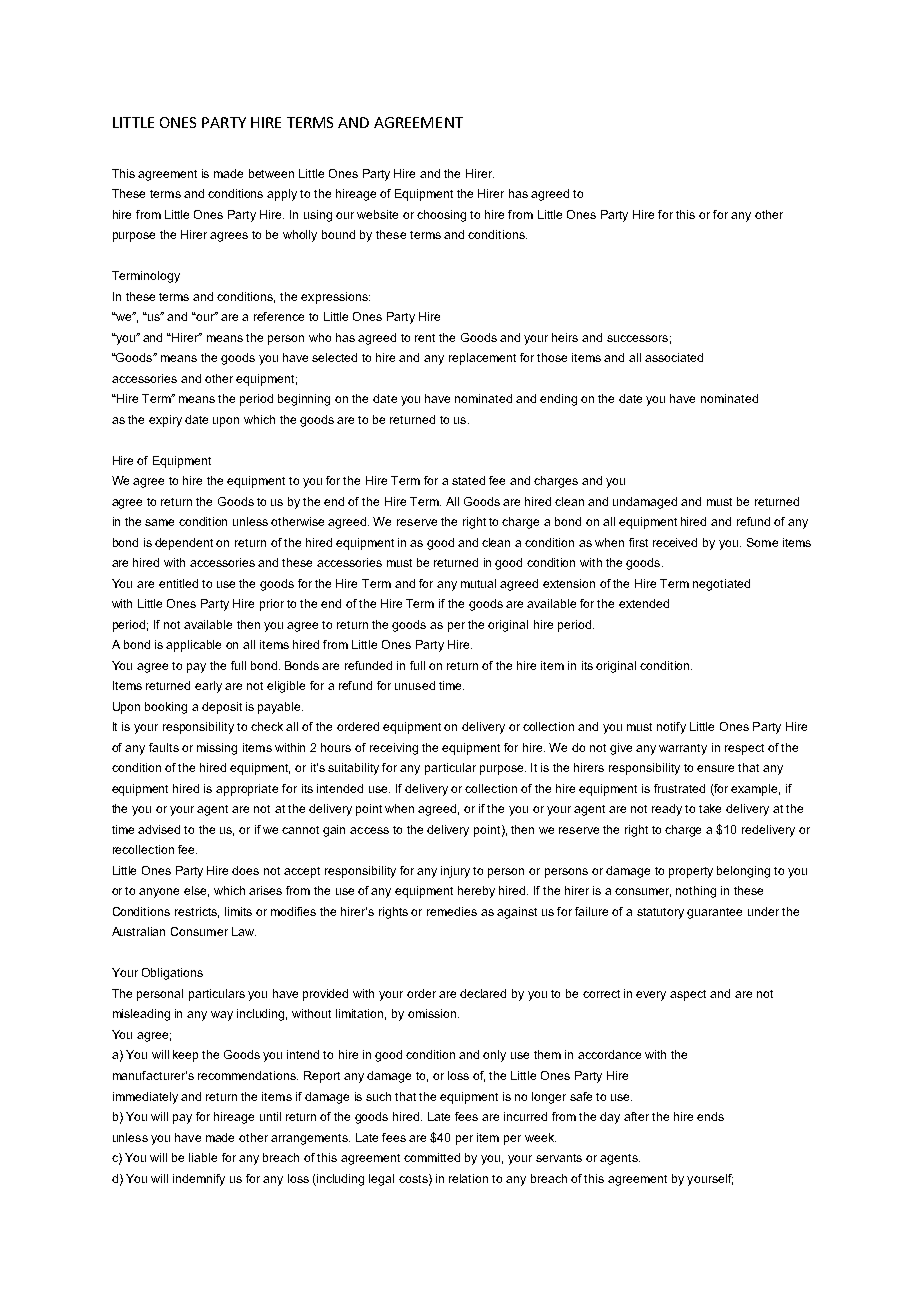  I want to click on mutual, so click(478, 583).
